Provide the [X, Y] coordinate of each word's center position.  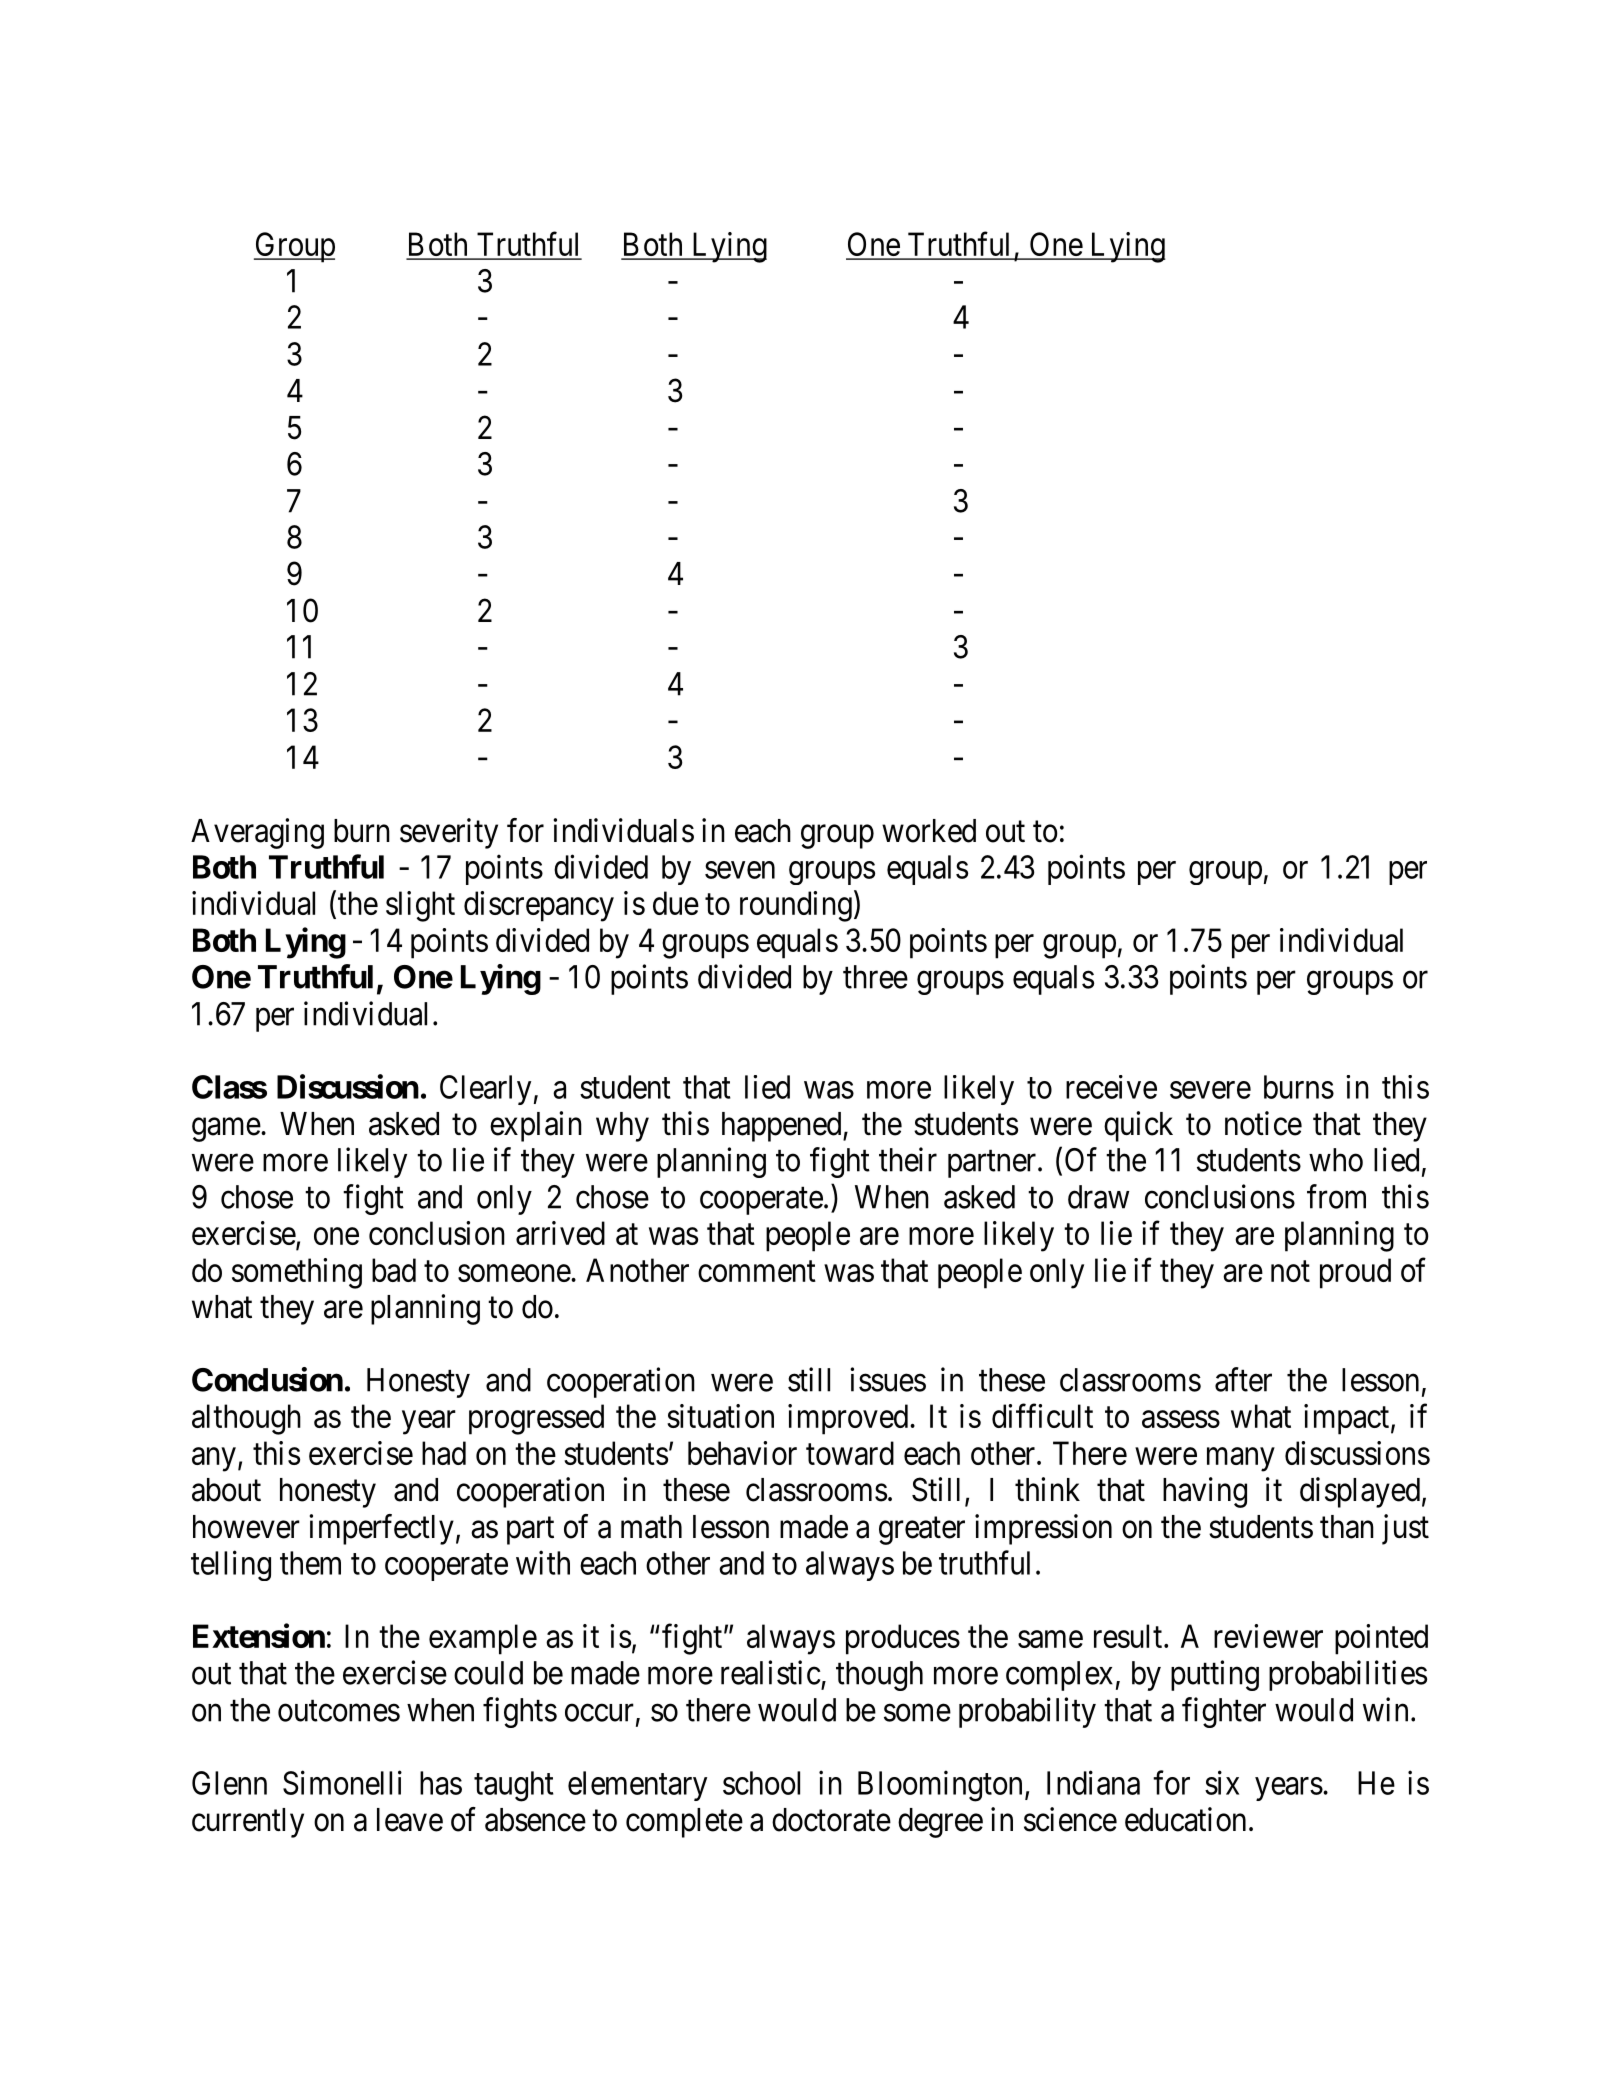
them [310, 1563]
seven [740, 870]
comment [757, 1271]
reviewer [1268, 1636]
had [444, 1453]
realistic [770, 1672]
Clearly [485, 1090]
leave [410, 1820]
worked [929, 831]
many [1241, 1460]
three [875, 977]
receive [1111, 1087]
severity [449, 833]
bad [394, 1270]
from [1336, 1196]
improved [849, 1419]
